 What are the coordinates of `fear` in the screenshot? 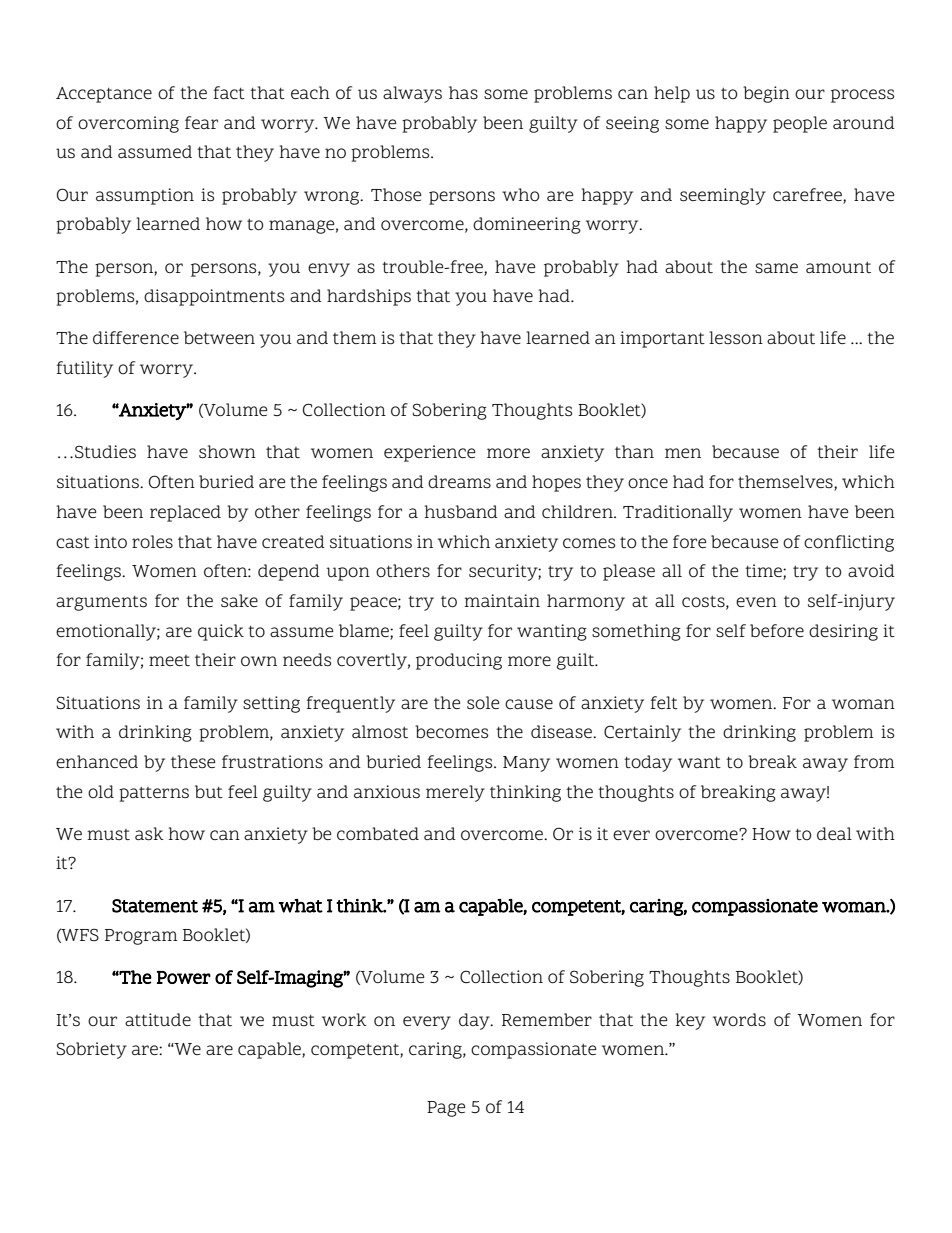 It's located at (201, 122).
